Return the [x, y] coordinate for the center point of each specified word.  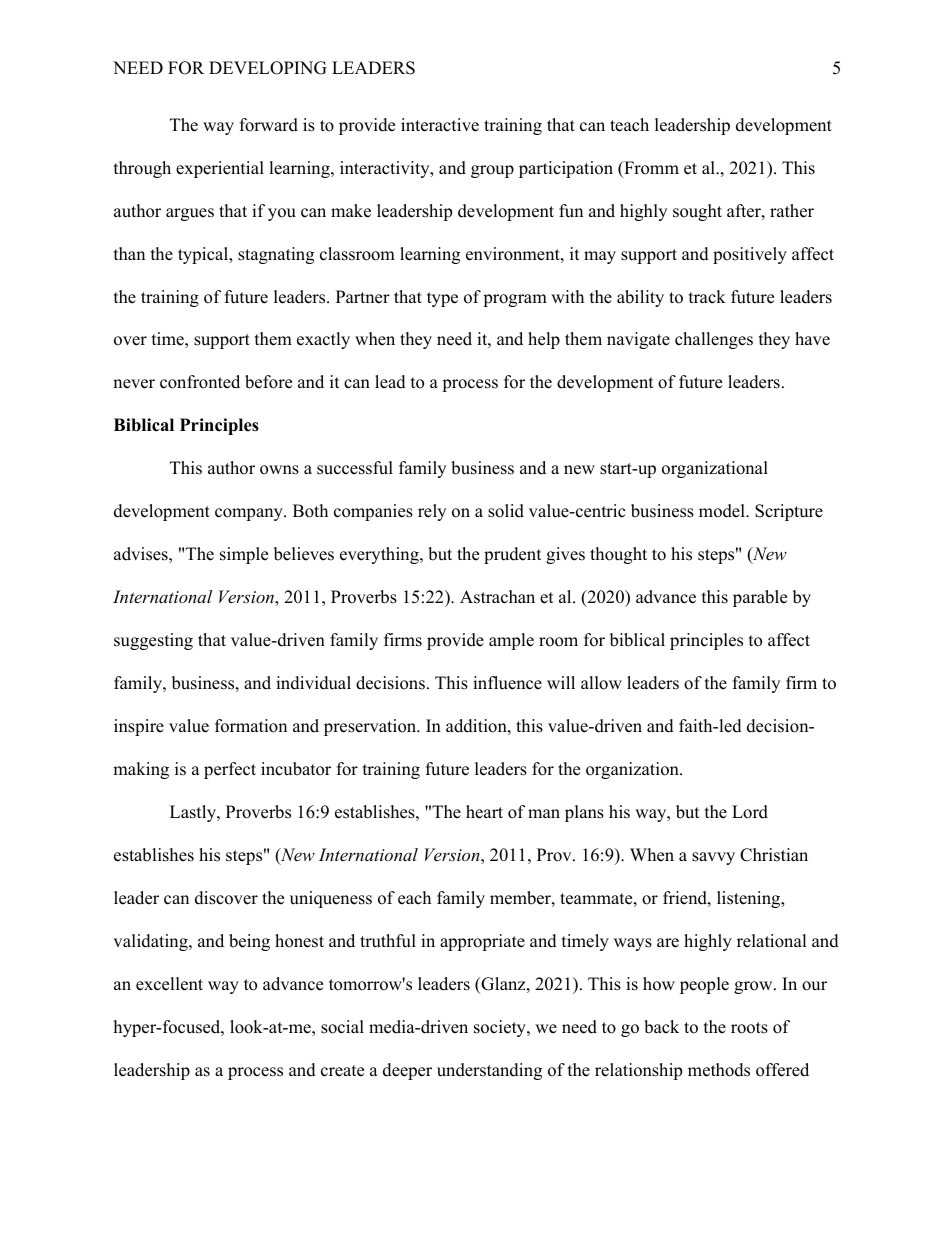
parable [760, 598]
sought [697, 212]
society [501, 1028]
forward [269, 125]
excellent [169, 984]
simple [244, 555]
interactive [440, 125]
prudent [513, 555]
